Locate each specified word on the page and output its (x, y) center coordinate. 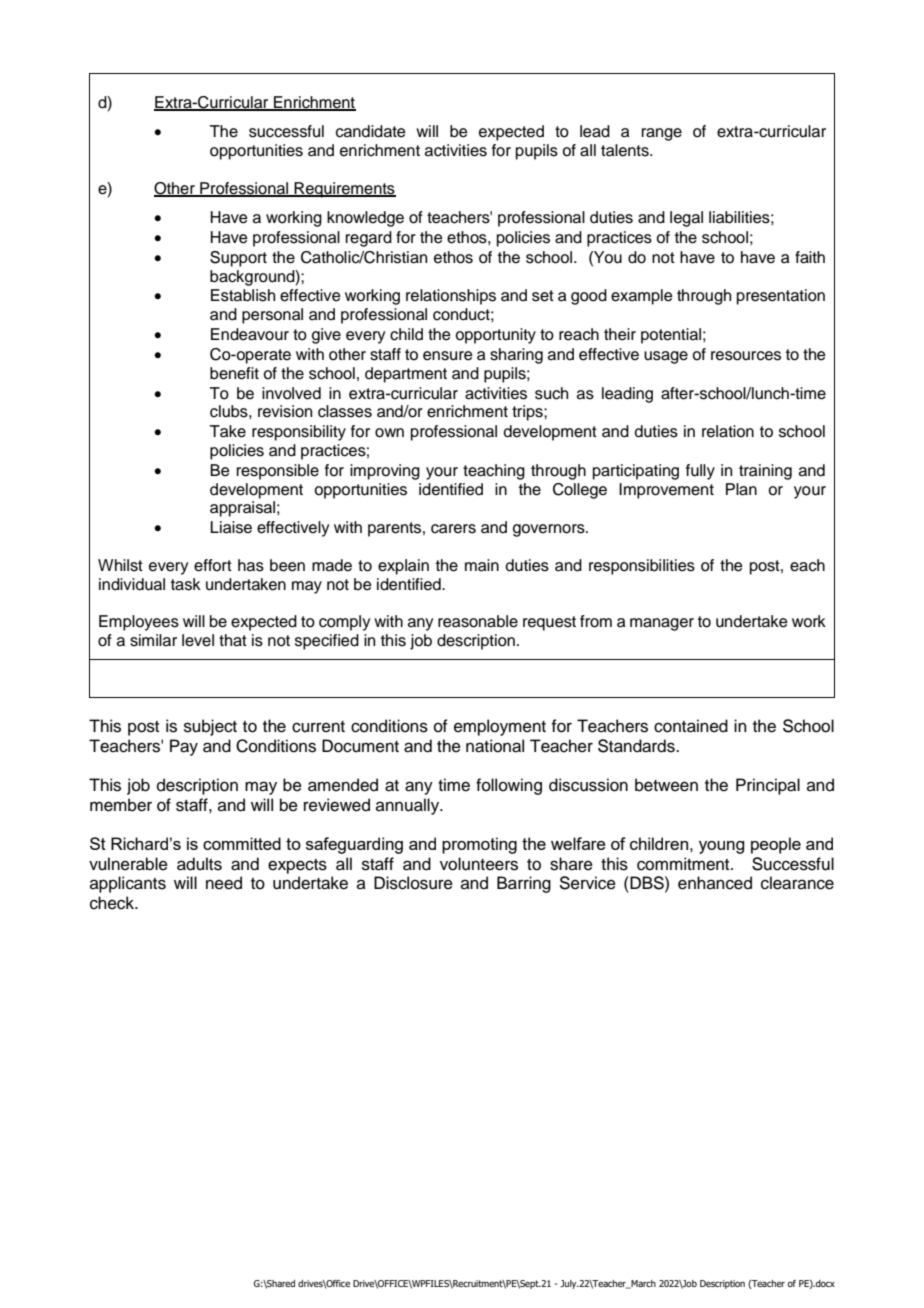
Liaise (231, 527)
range (662, 134)
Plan (741, 489)
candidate (371, 131)
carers (453, 529)
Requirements (344, 190)
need (224, 883)
